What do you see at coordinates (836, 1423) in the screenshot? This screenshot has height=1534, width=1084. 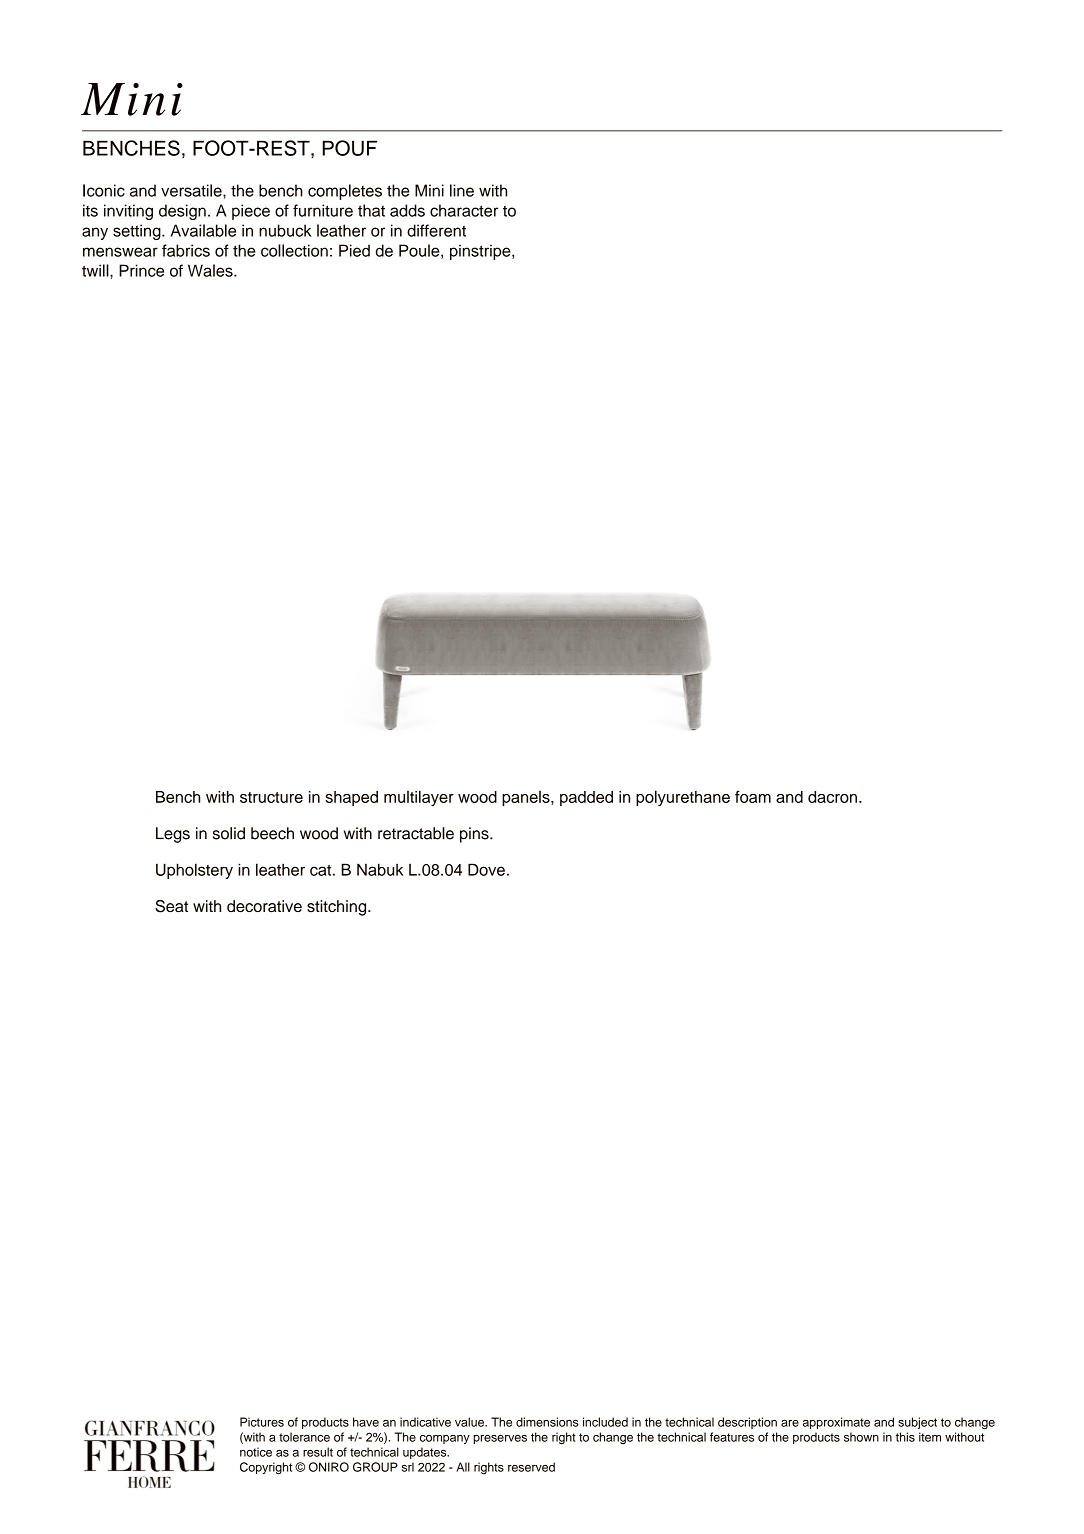 I see `approximate` at bounding box center [836, 1423].
